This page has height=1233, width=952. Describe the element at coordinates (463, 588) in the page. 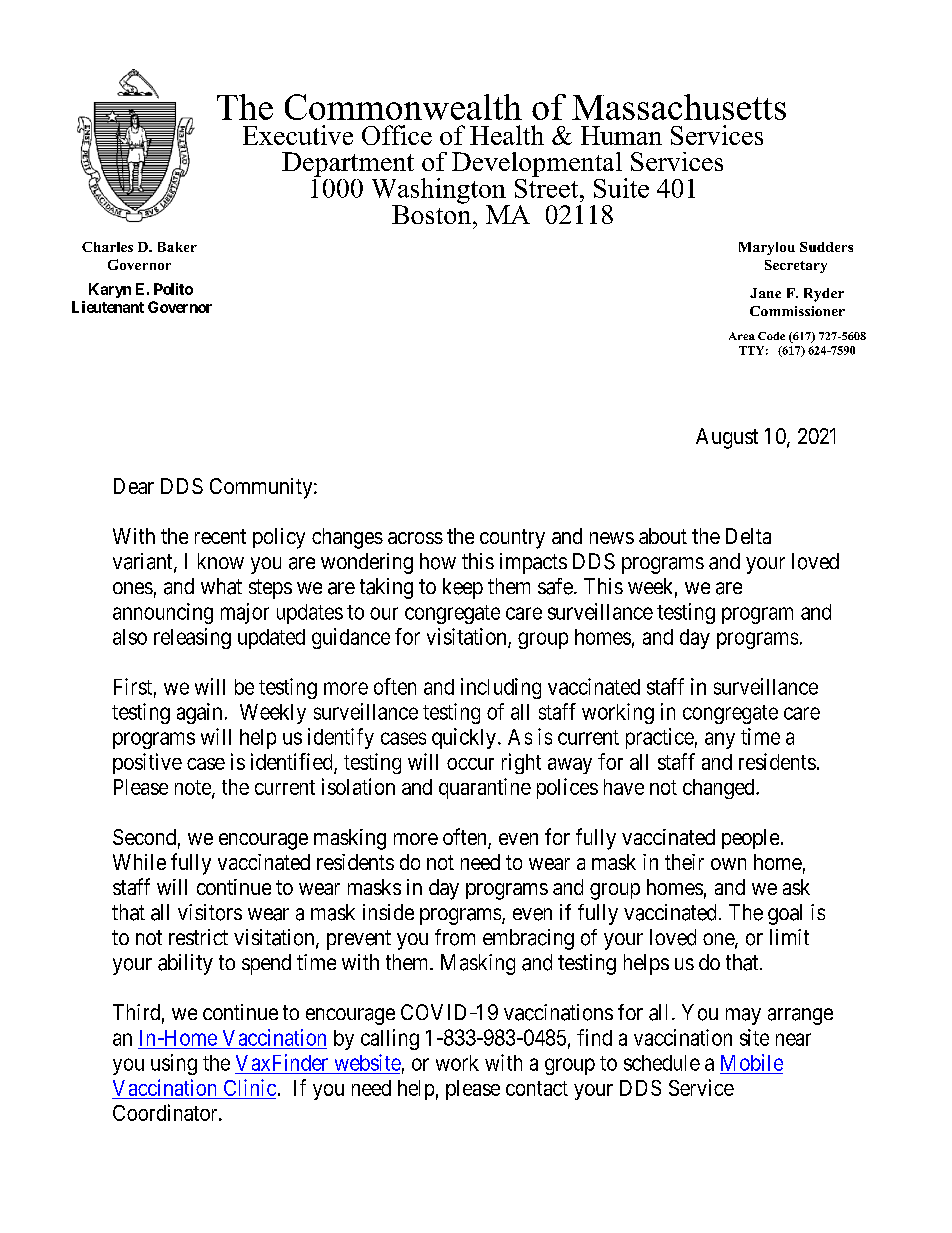

I see `keep` at that location.
